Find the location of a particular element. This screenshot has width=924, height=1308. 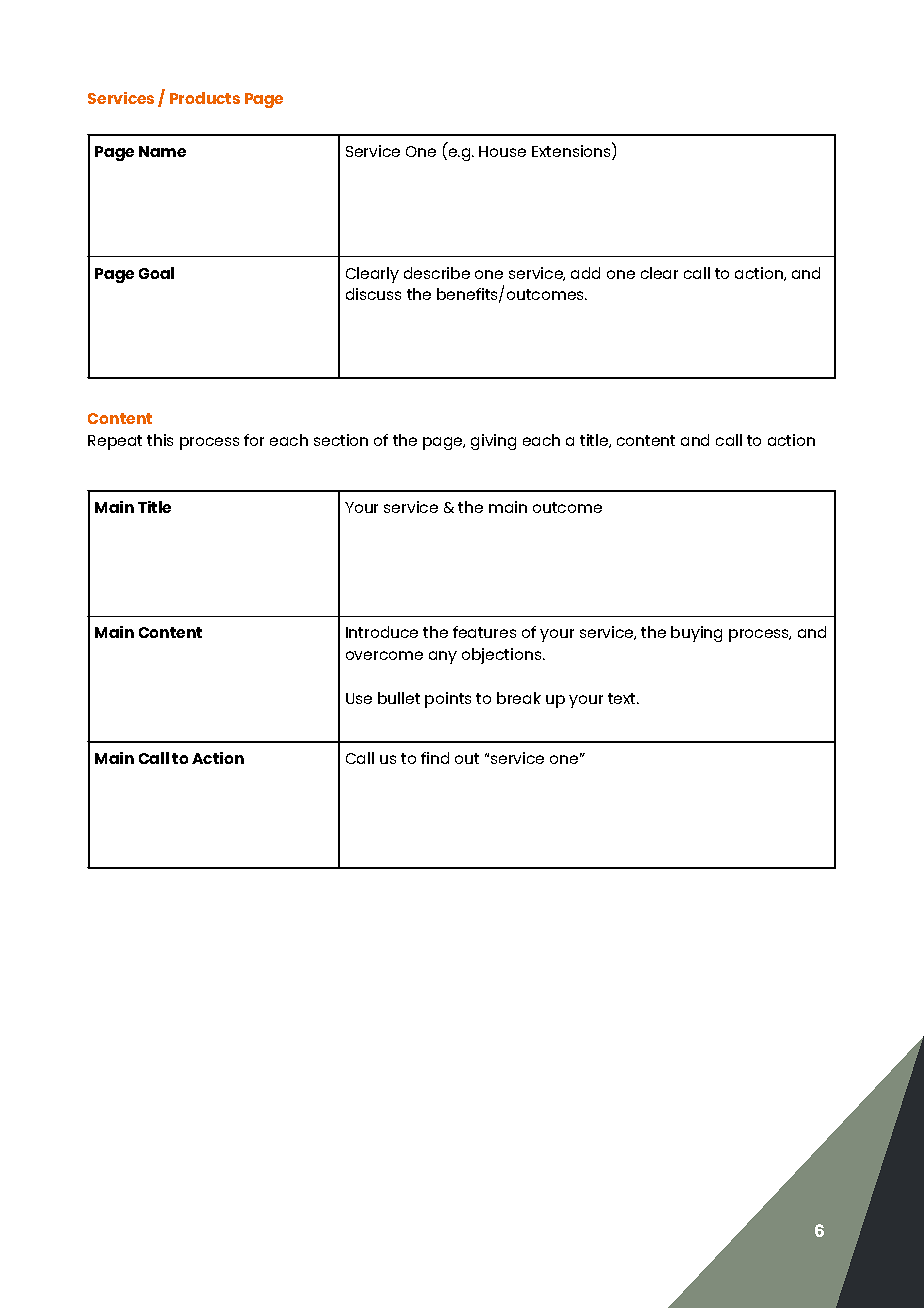

Goal is located at coordinates (156, 273).
